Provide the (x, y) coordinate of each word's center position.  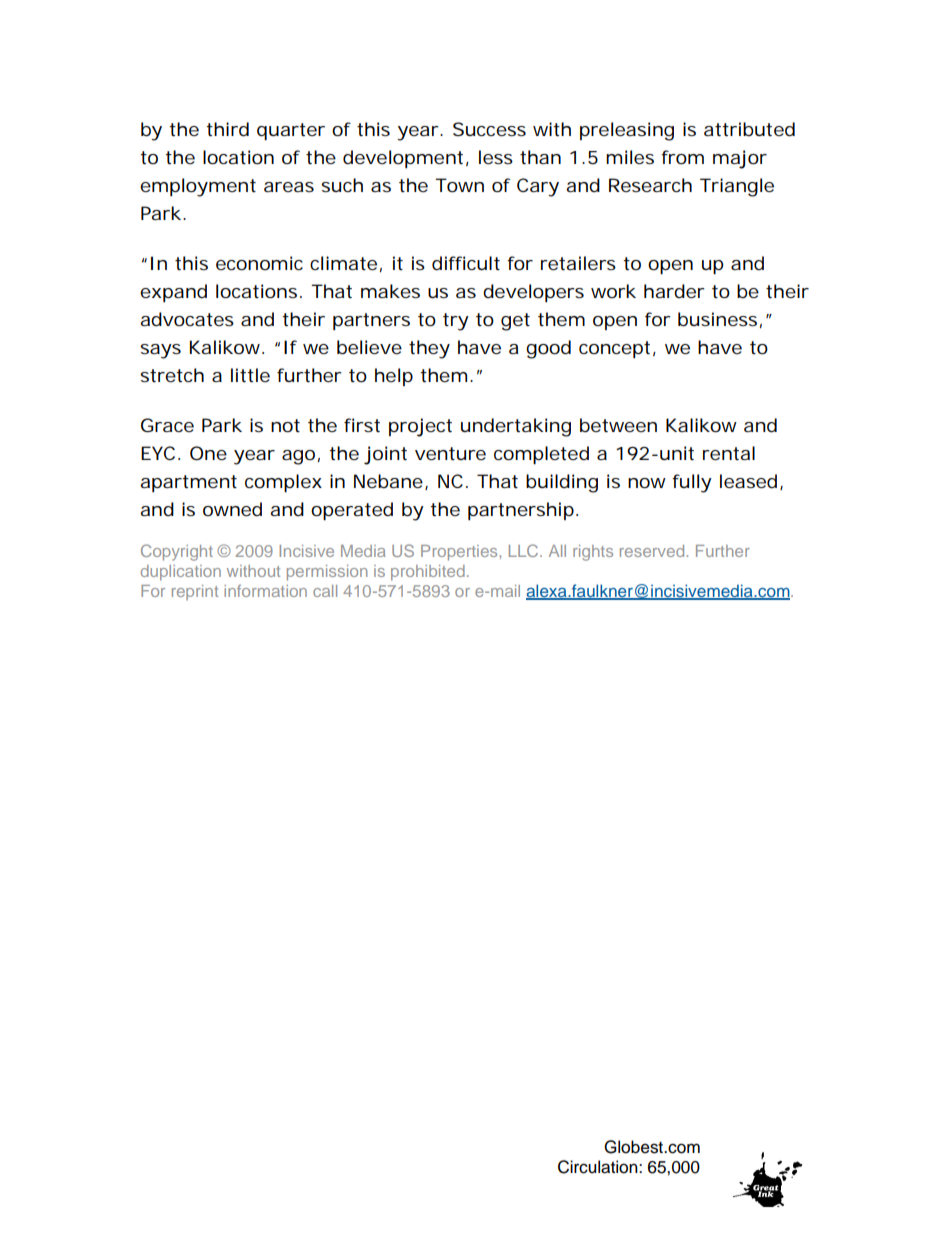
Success (489, 129)
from (682, 157)
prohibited (428, 573)
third (227, 129)
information (265, 591)
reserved (653, 551)
